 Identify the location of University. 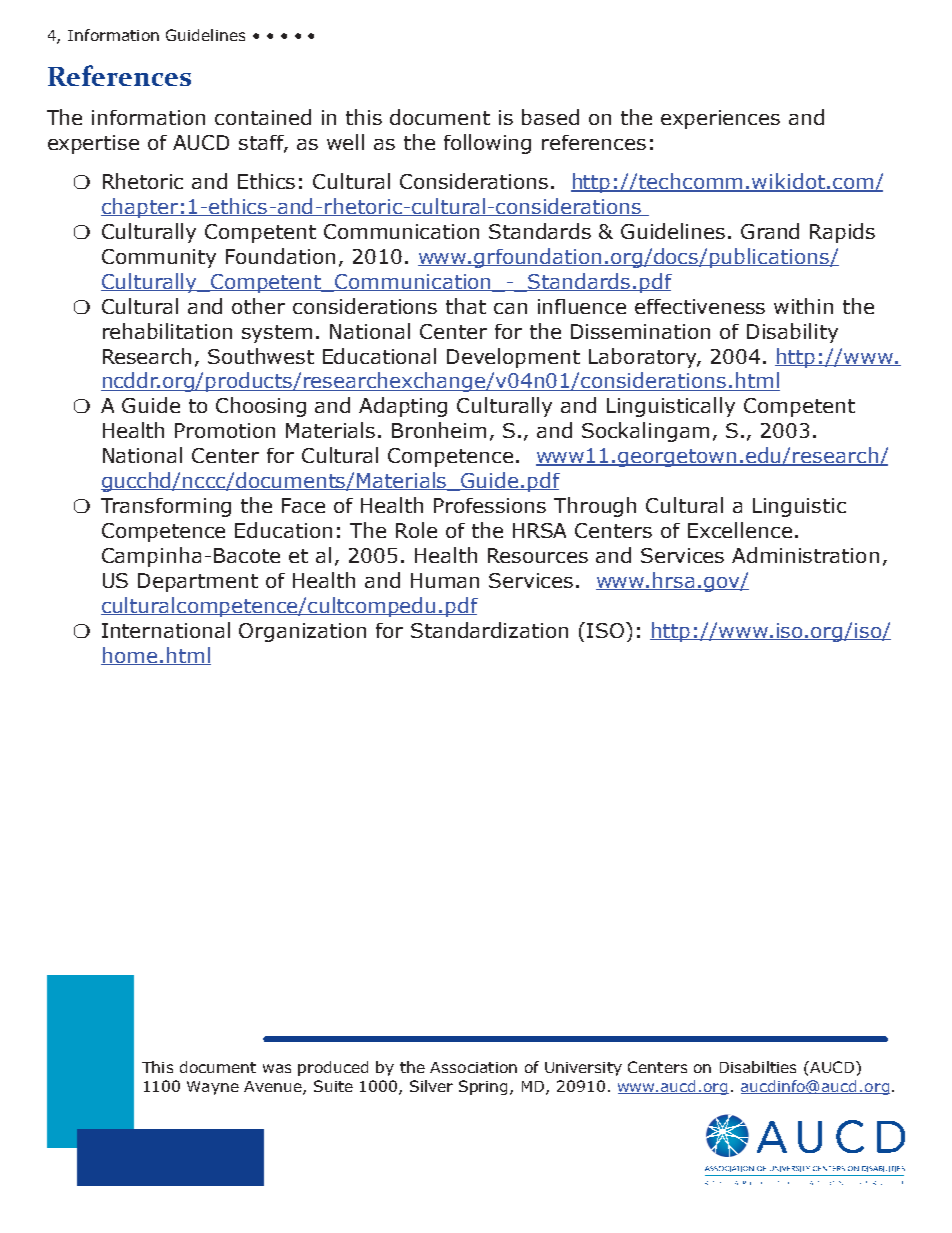
(583, 1069).
